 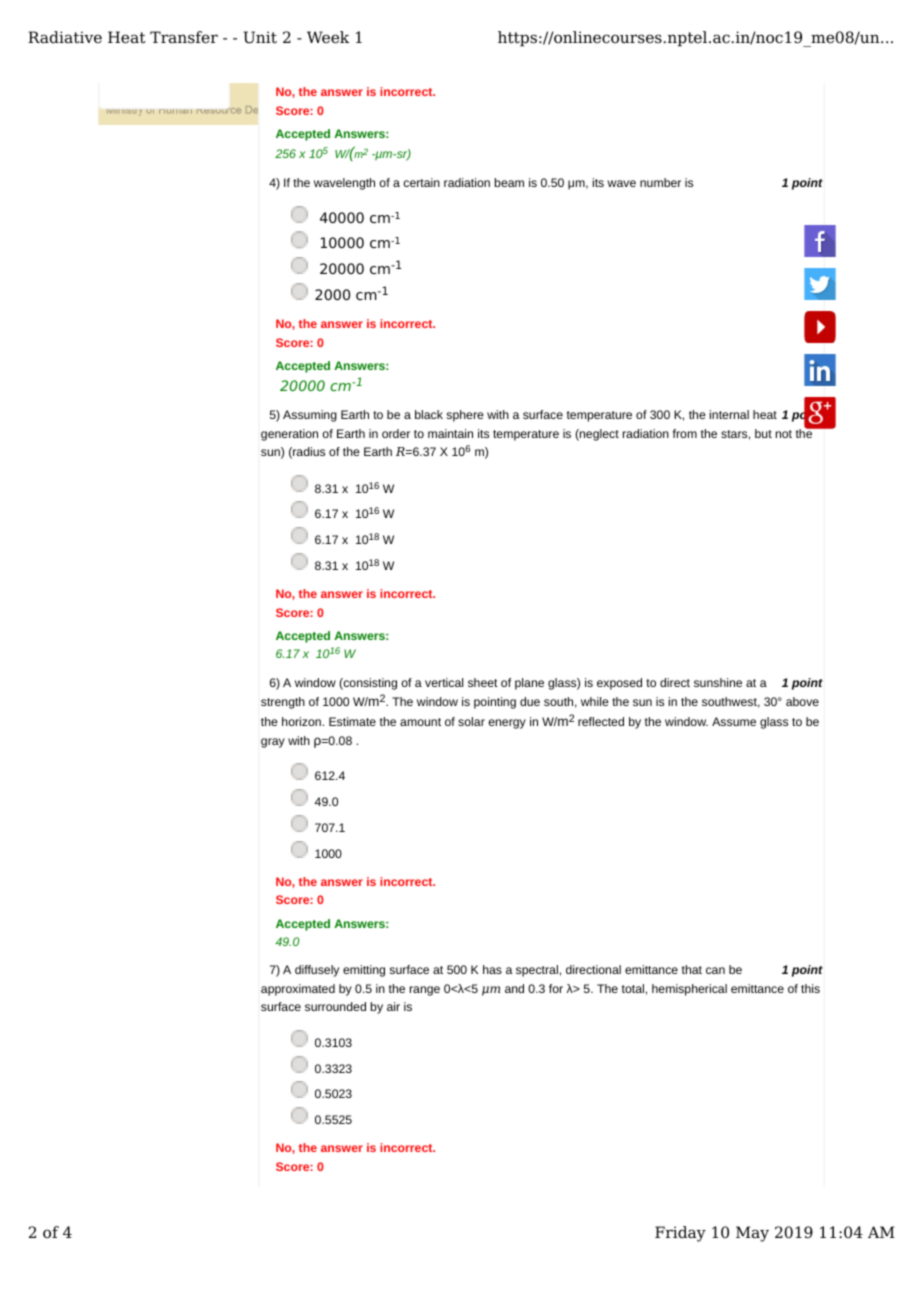 What do you see at coordinates (283, 703) in the page?
I see `strength` at bounding box center [283, 703].
